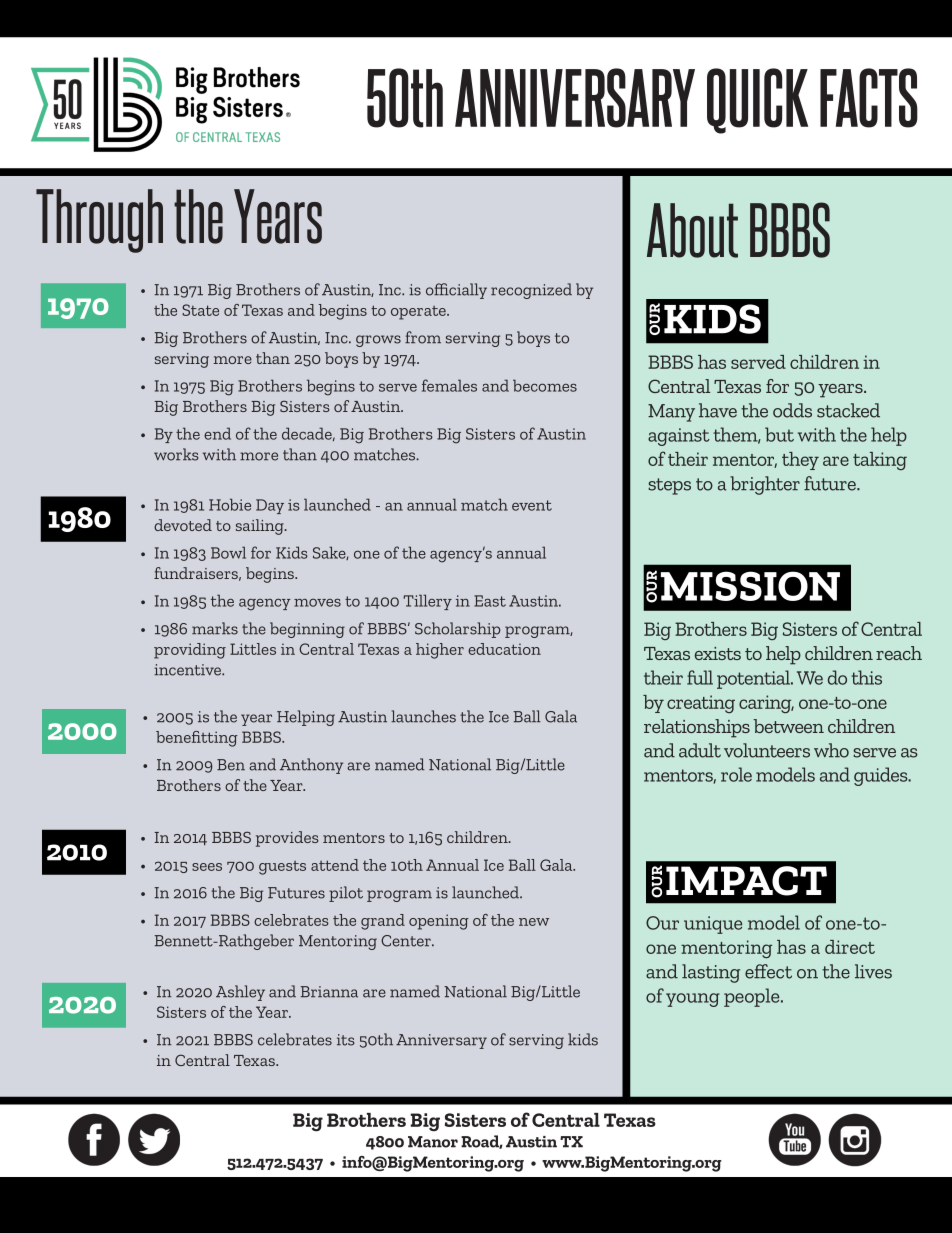  I want to click on launches, so click(423, 716).
